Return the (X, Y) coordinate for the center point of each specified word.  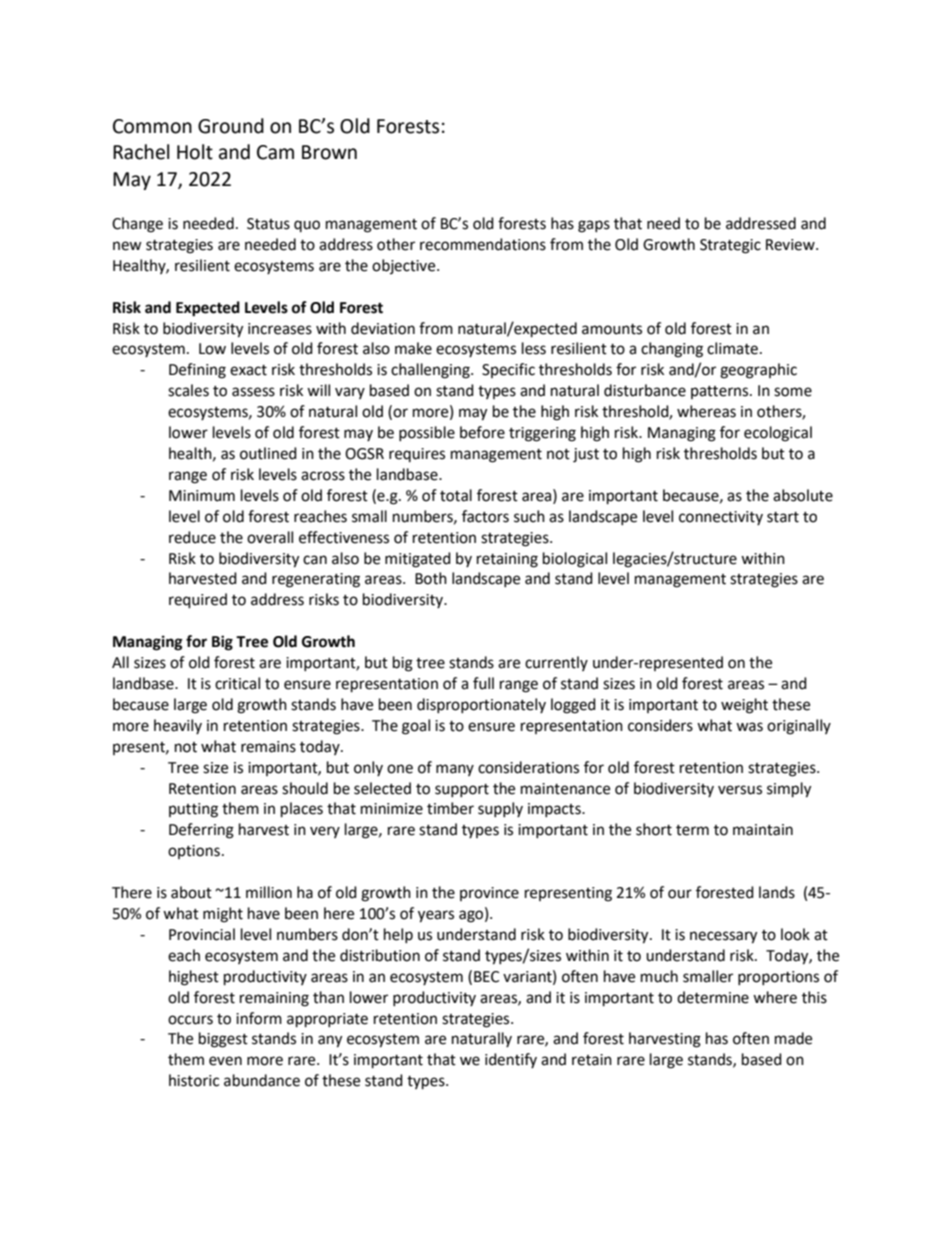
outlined (268, 453)
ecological (778, 434)
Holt (195, 152)
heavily (178, 726)
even (225, 1061)
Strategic (730, 246)
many (455, 770)
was (749, 727)
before (482, 432)
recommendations (483, 244)
